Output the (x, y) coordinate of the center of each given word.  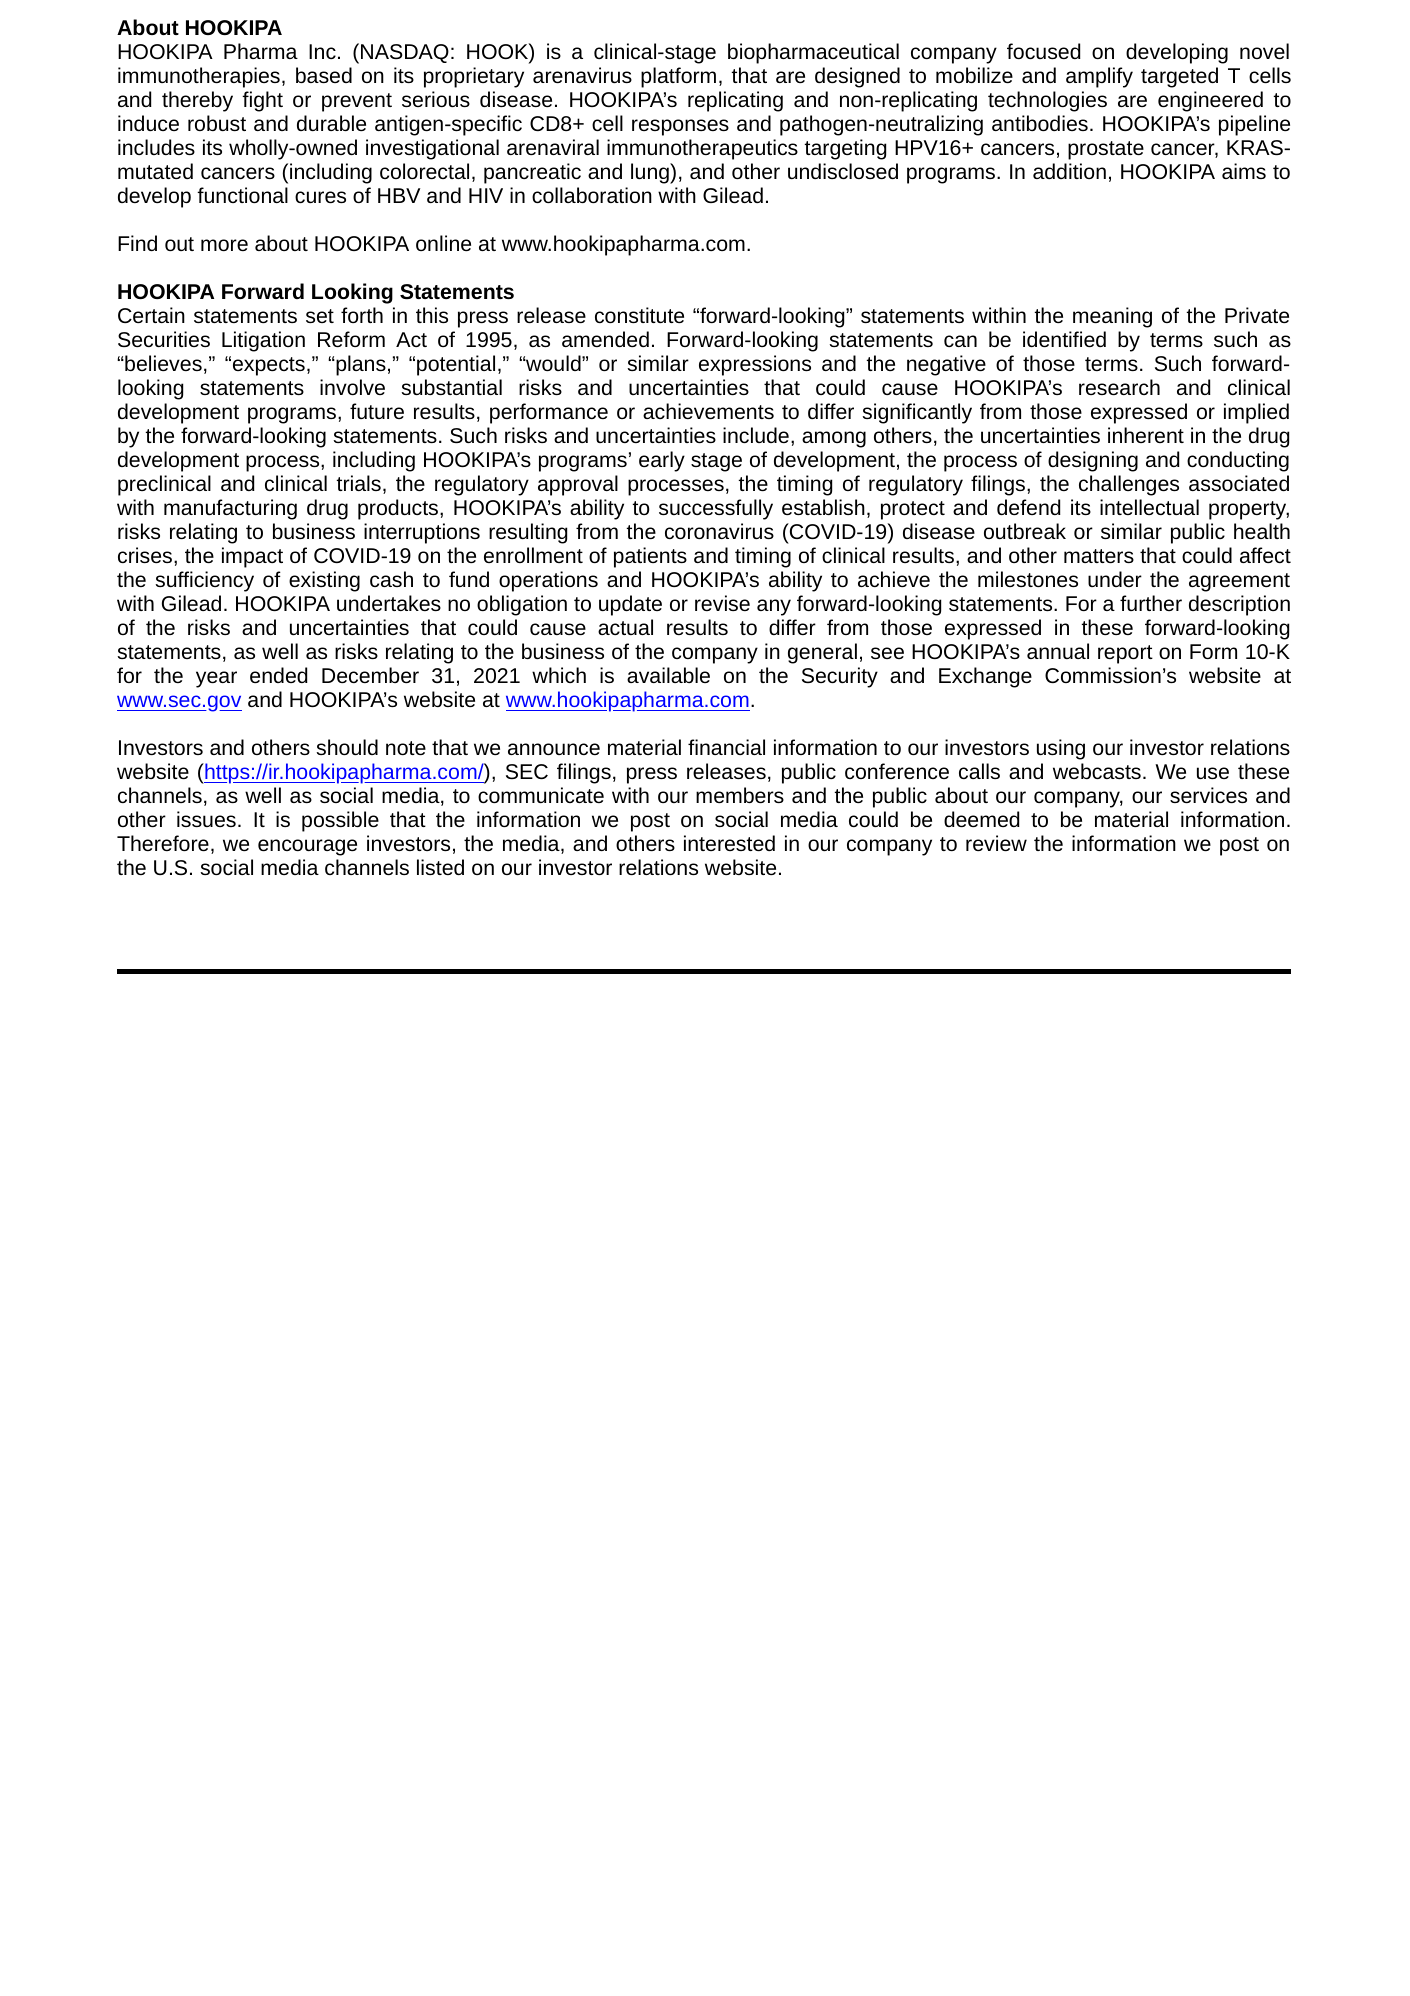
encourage (307, 847)
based (324, 75)
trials (359, 483)
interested (729, 843)
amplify (1099, 77)
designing (1093, 461)
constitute (639, 315)
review (996, 843)
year (216, 679)
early (662, 461)
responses (680, 127)
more (224, 245)
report (1125, 654)
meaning (1112, 317)
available (668, 675)
